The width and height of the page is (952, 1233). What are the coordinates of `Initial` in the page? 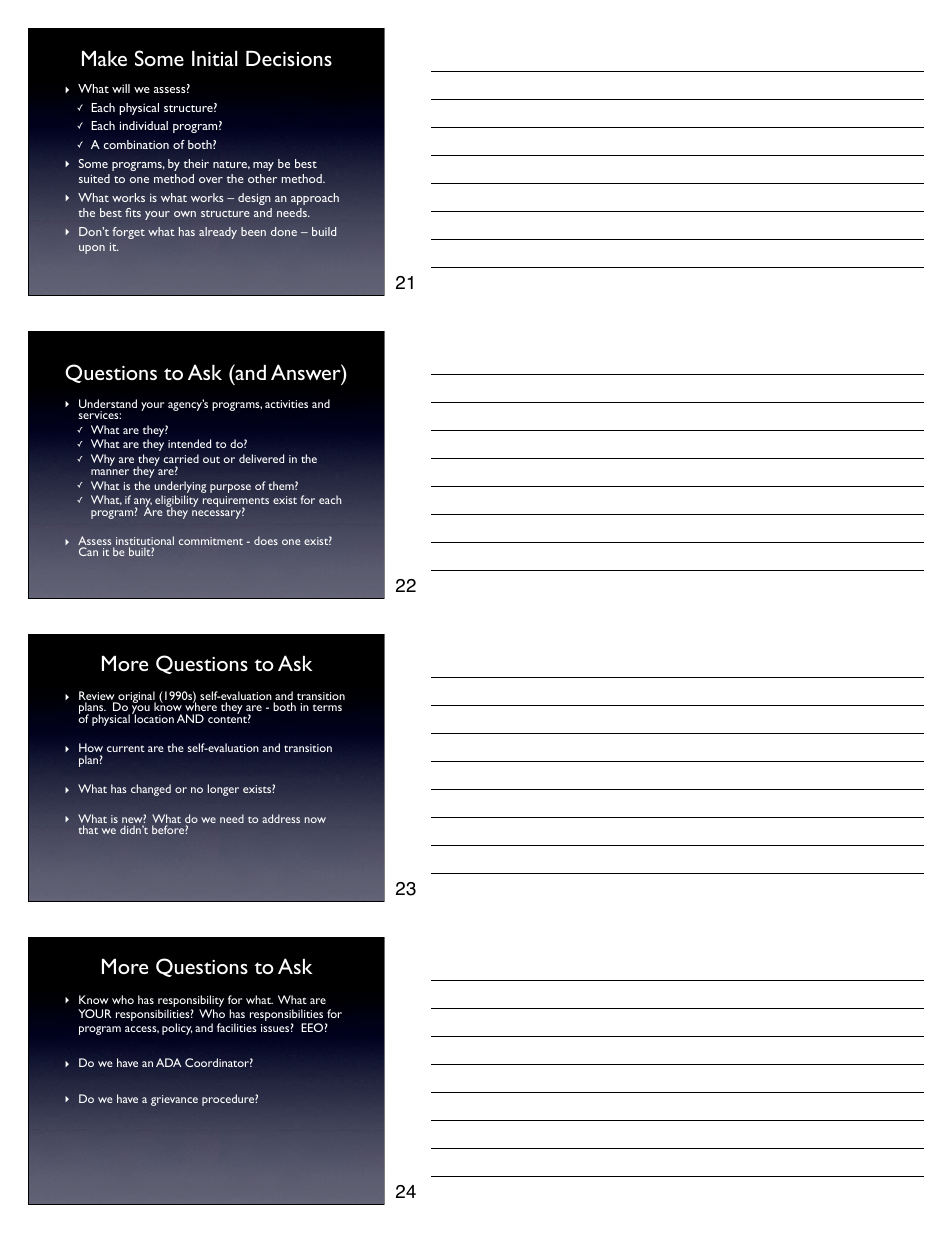 It's located at (214, 58).
